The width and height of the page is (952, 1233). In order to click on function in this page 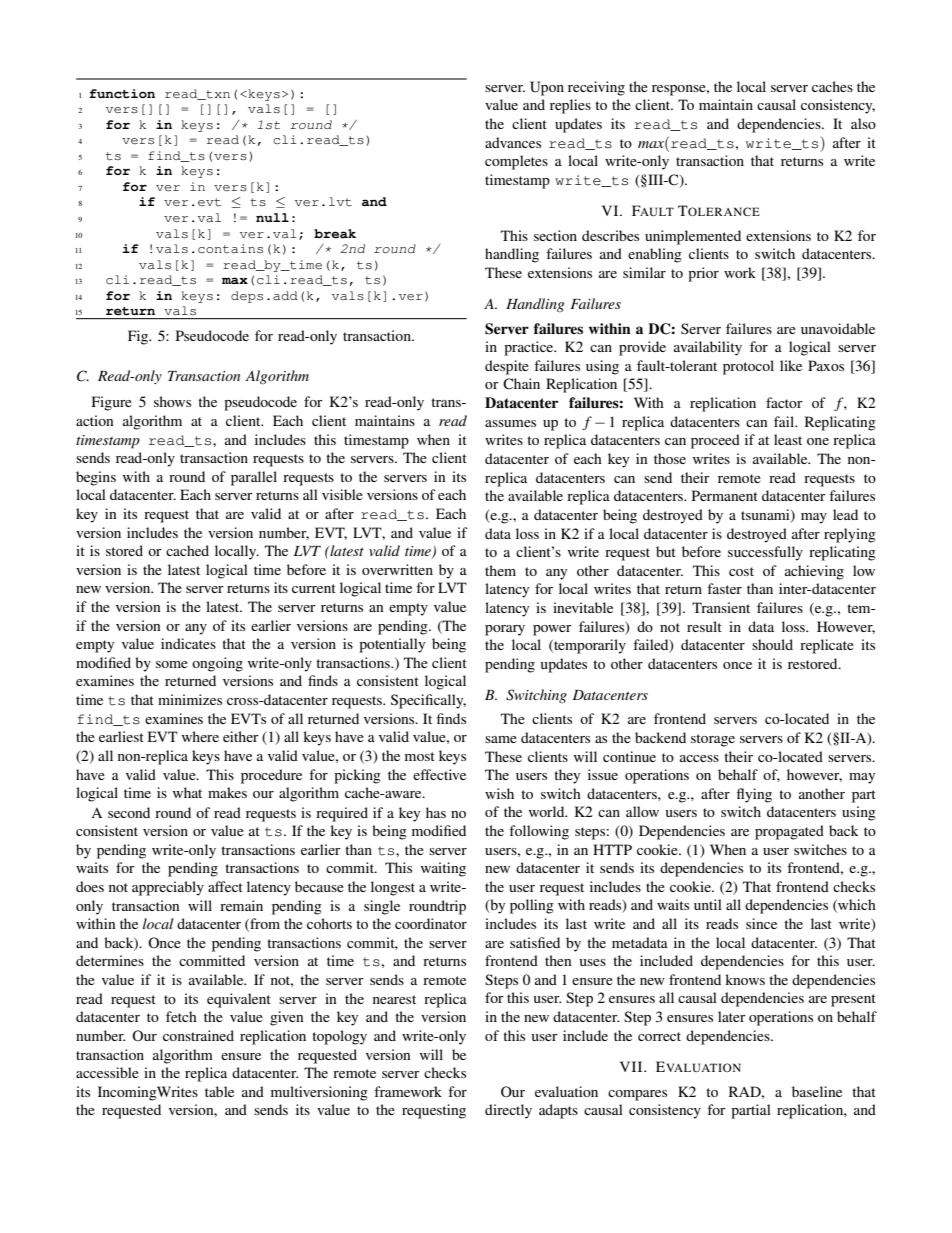, I will do `click(122, 94)`.
